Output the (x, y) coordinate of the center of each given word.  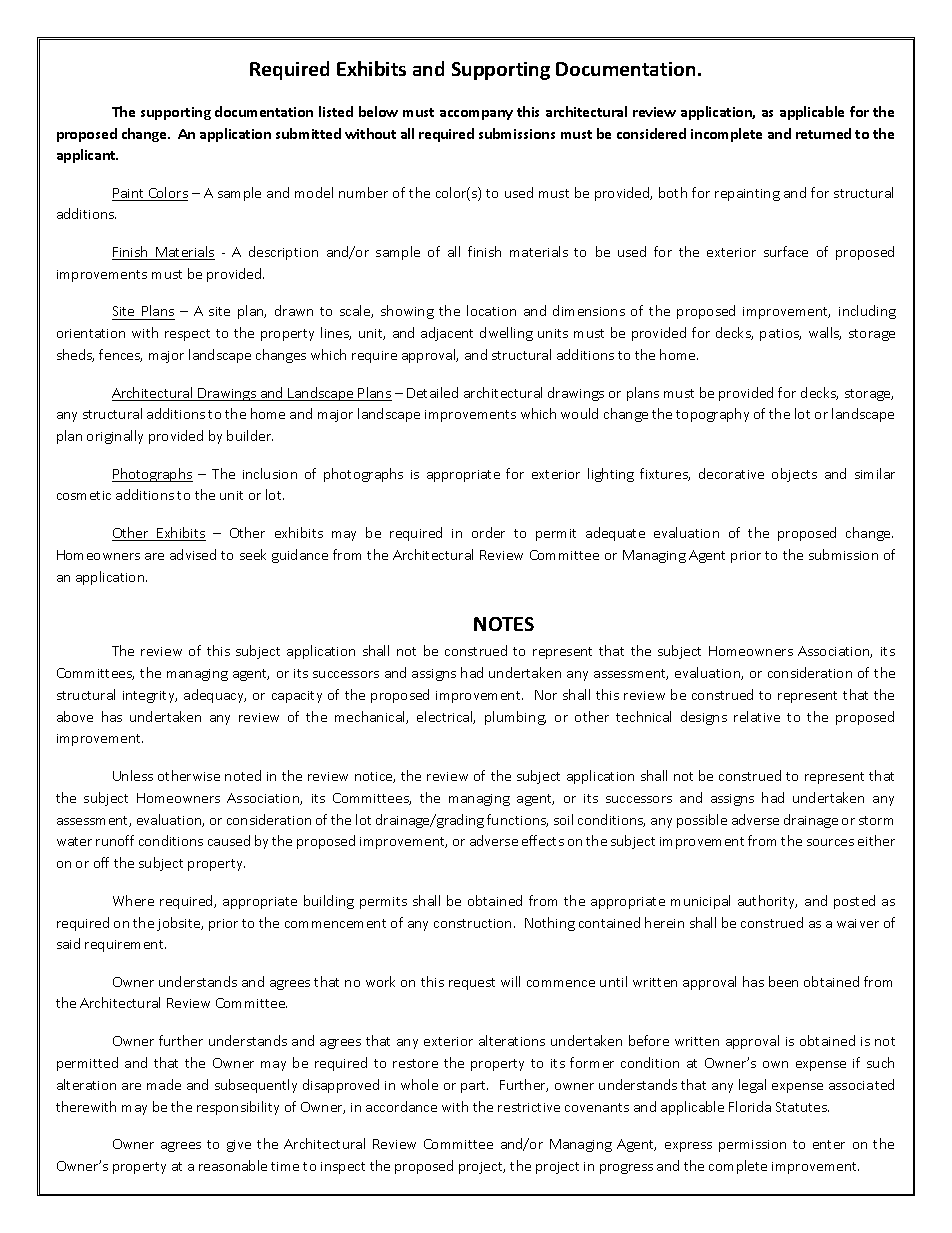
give (239, 1146)
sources (830, 842)
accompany (476, 115)
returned (823, 133)
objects (794, 475)
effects (543, 840)
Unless (133, 775)
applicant (87, 156)
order (488, 532)
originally (115, 437)
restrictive (529, 1107)
